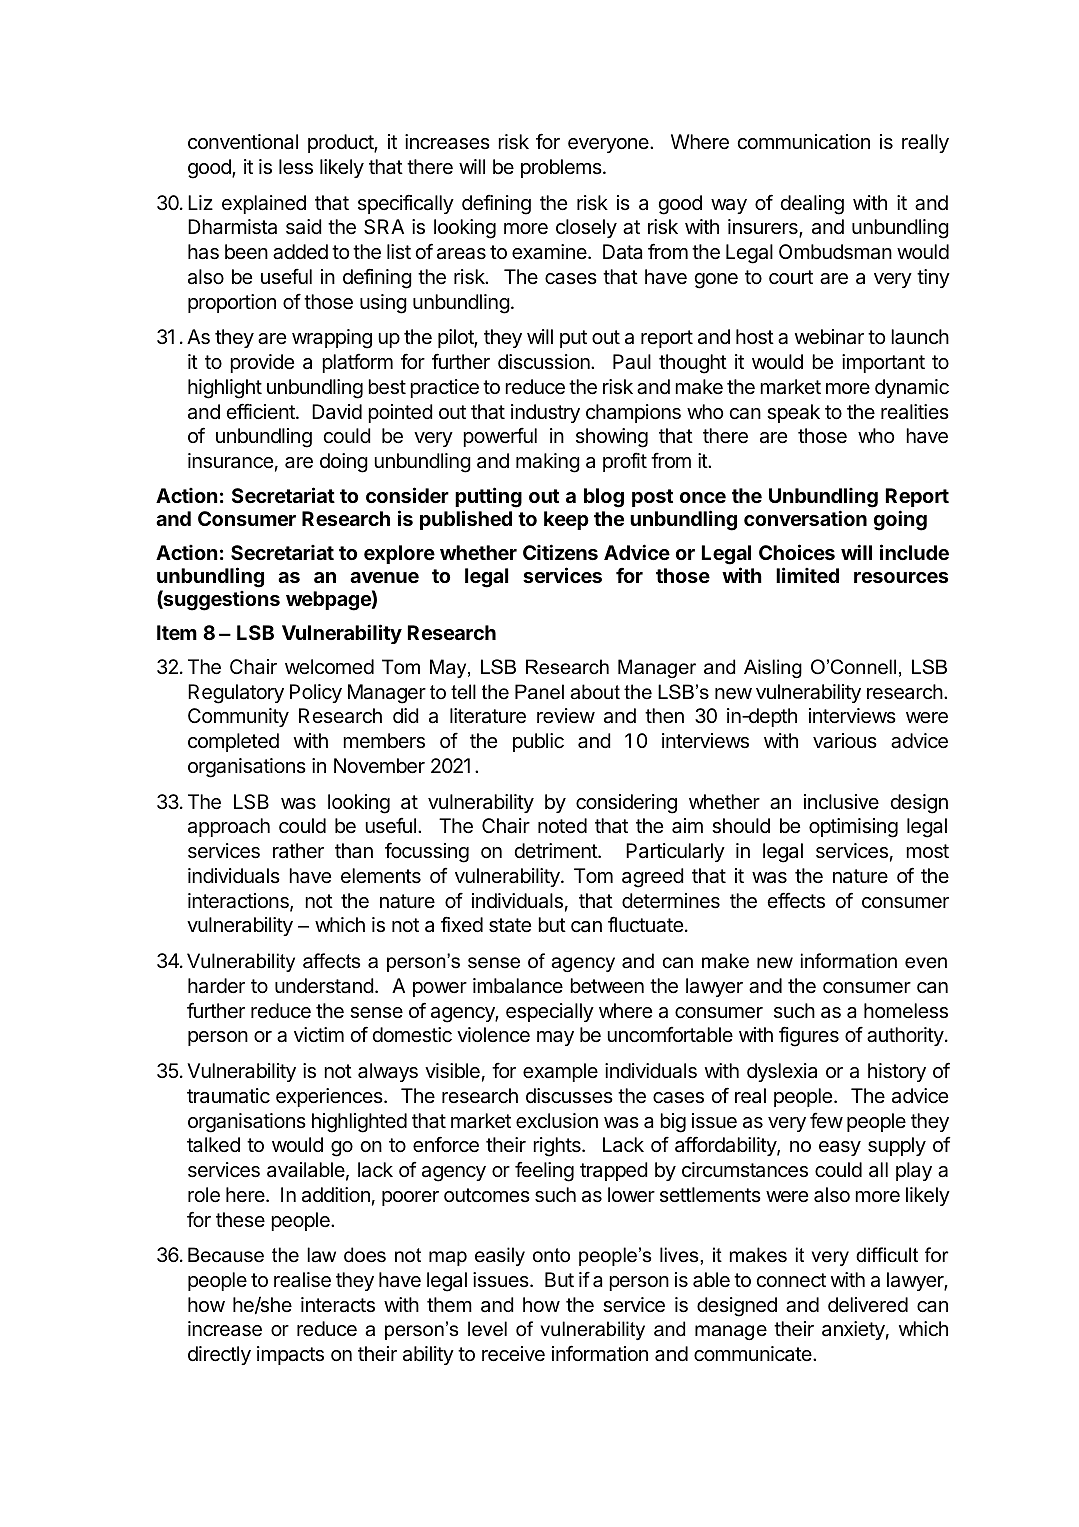 The height and width of the screenshot is (1527, 1079). Describe the element at coordinates (264, 204) in the screenshot. I see `explained` at that location.
